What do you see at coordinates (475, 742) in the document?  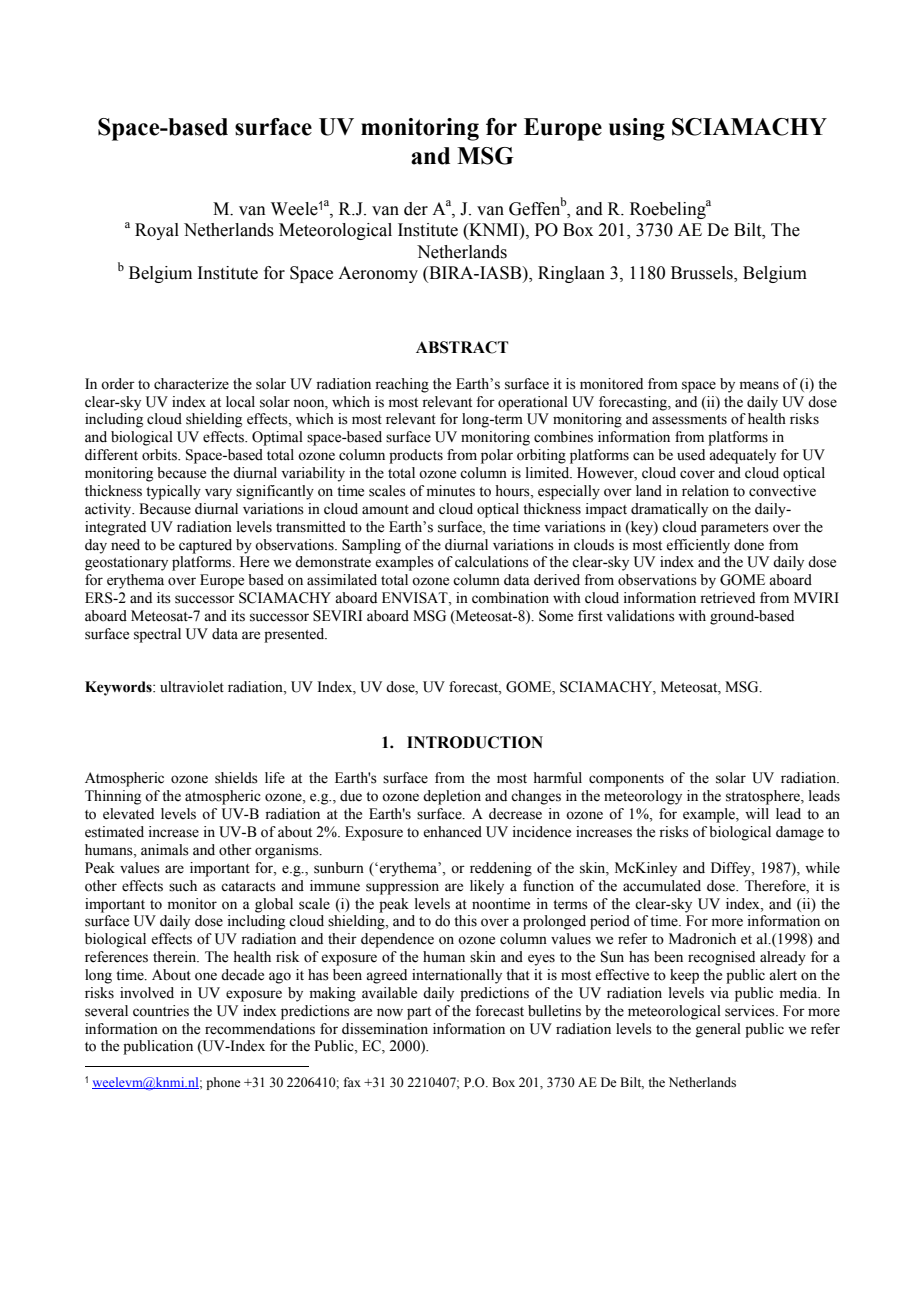 I see `INTRODUCTION` at bounding box center [475, 742].
